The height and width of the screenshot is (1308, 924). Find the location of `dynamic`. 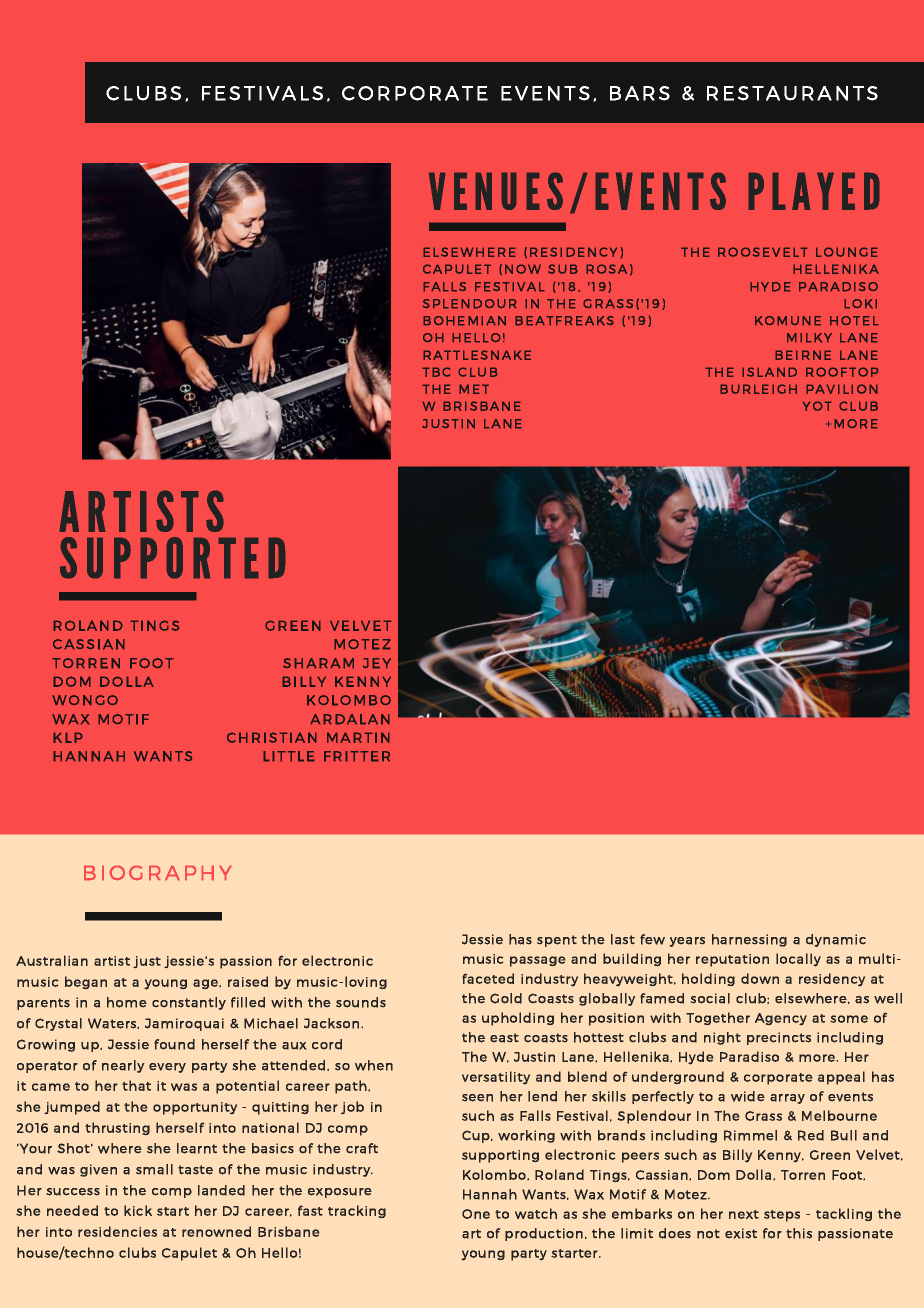

dynamic is located at coordinates (836, 940).
